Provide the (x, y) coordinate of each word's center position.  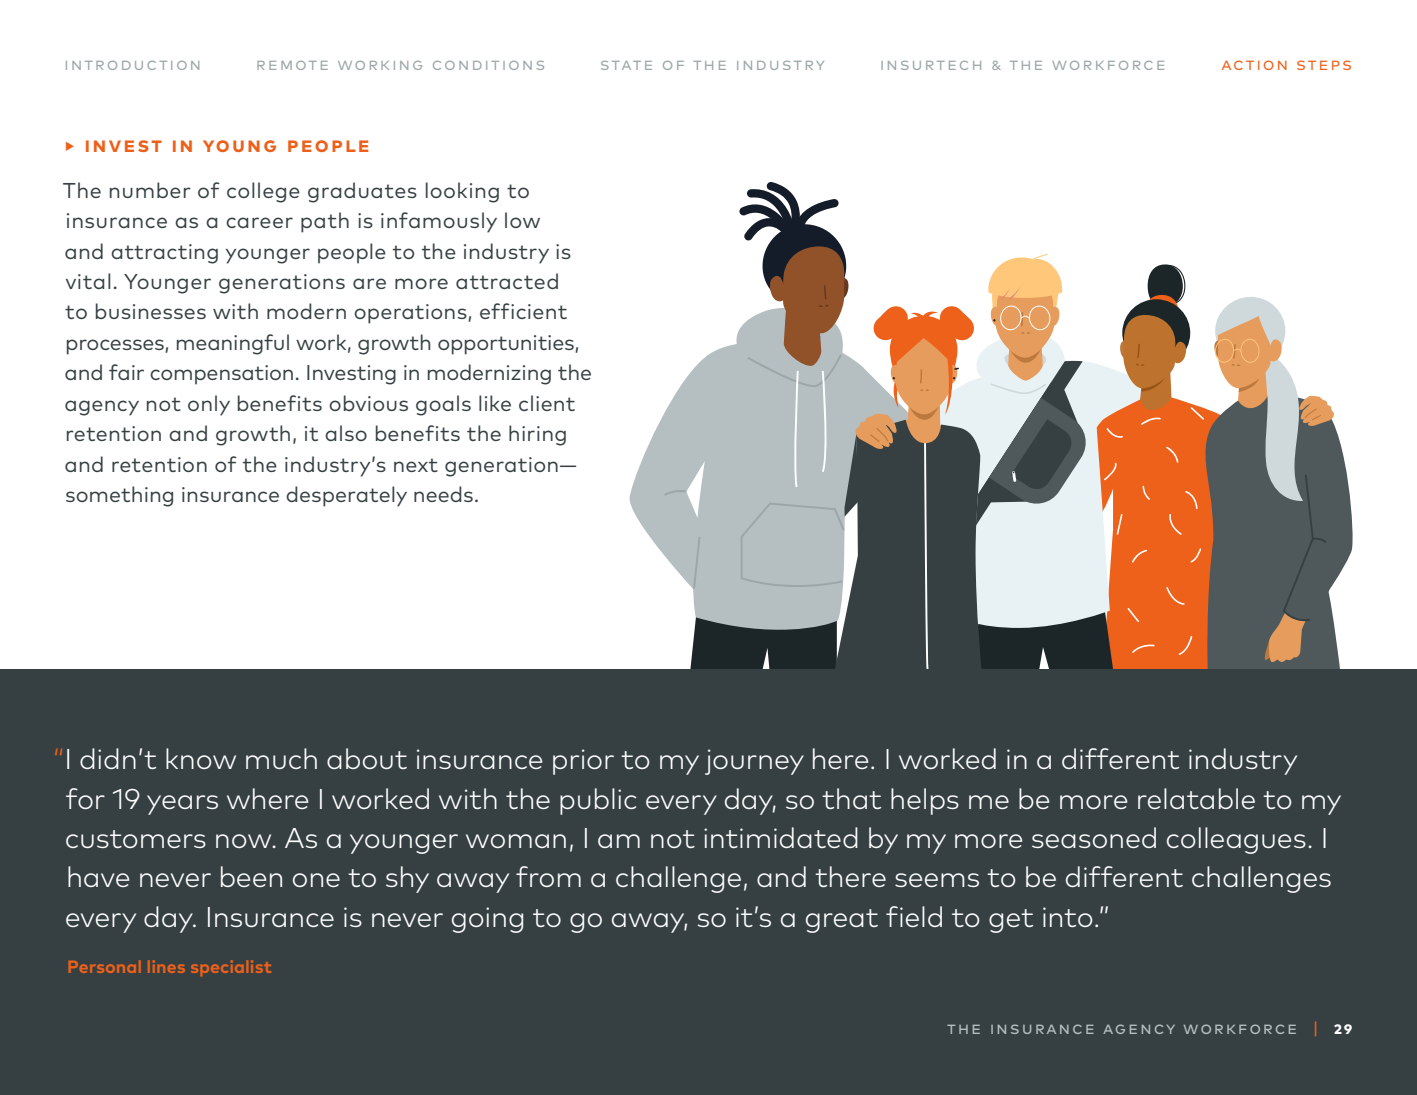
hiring (537, 435)
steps (1324, 65)
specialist (231, 968)
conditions (488, 65)
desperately (346, 496)
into (1068, 917)
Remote (292, 65)
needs (443, 494)
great (842, 921)
